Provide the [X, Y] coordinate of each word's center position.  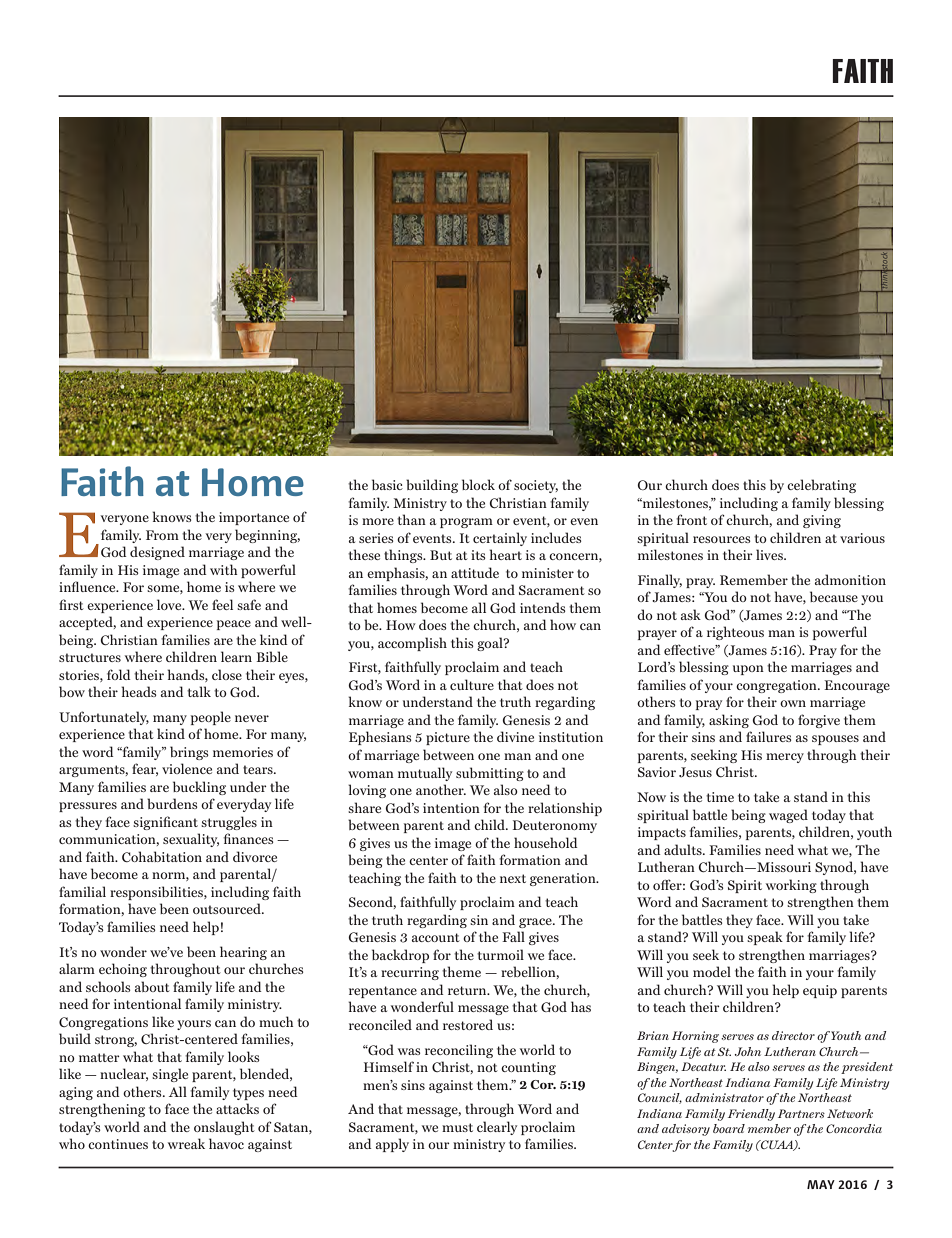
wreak [186, 1143]
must [457, 1127]
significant [165, 823]
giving [822, 521]
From [162, 535]
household [546, 842]
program [466, 523]
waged [788, 816]
